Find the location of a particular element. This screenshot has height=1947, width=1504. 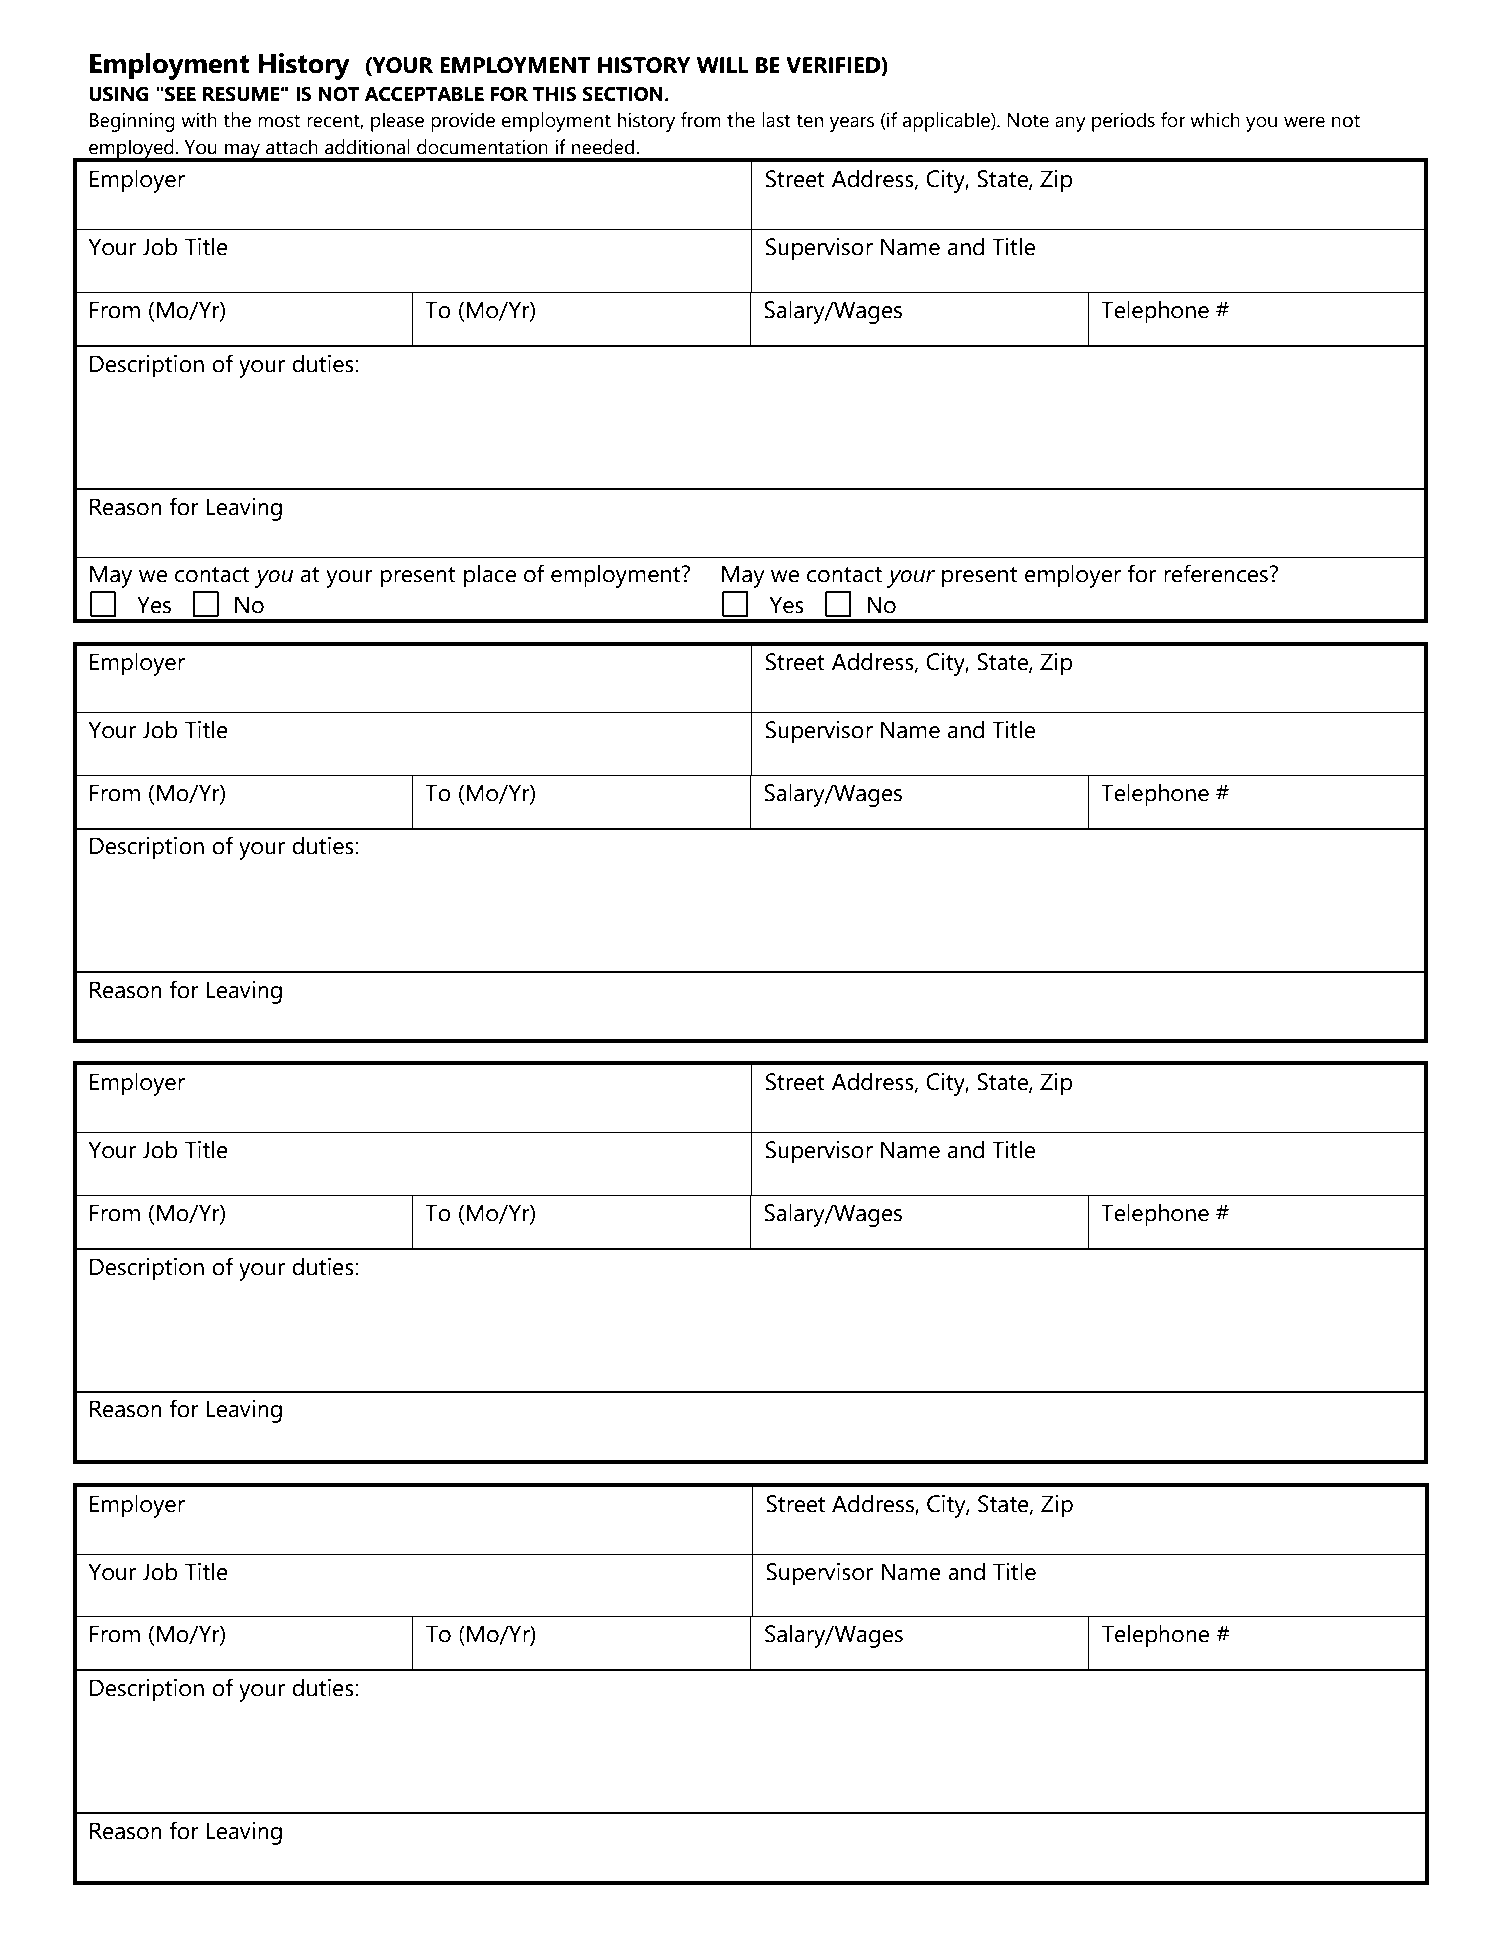

Beginning is located at coordinates (132, 122).
